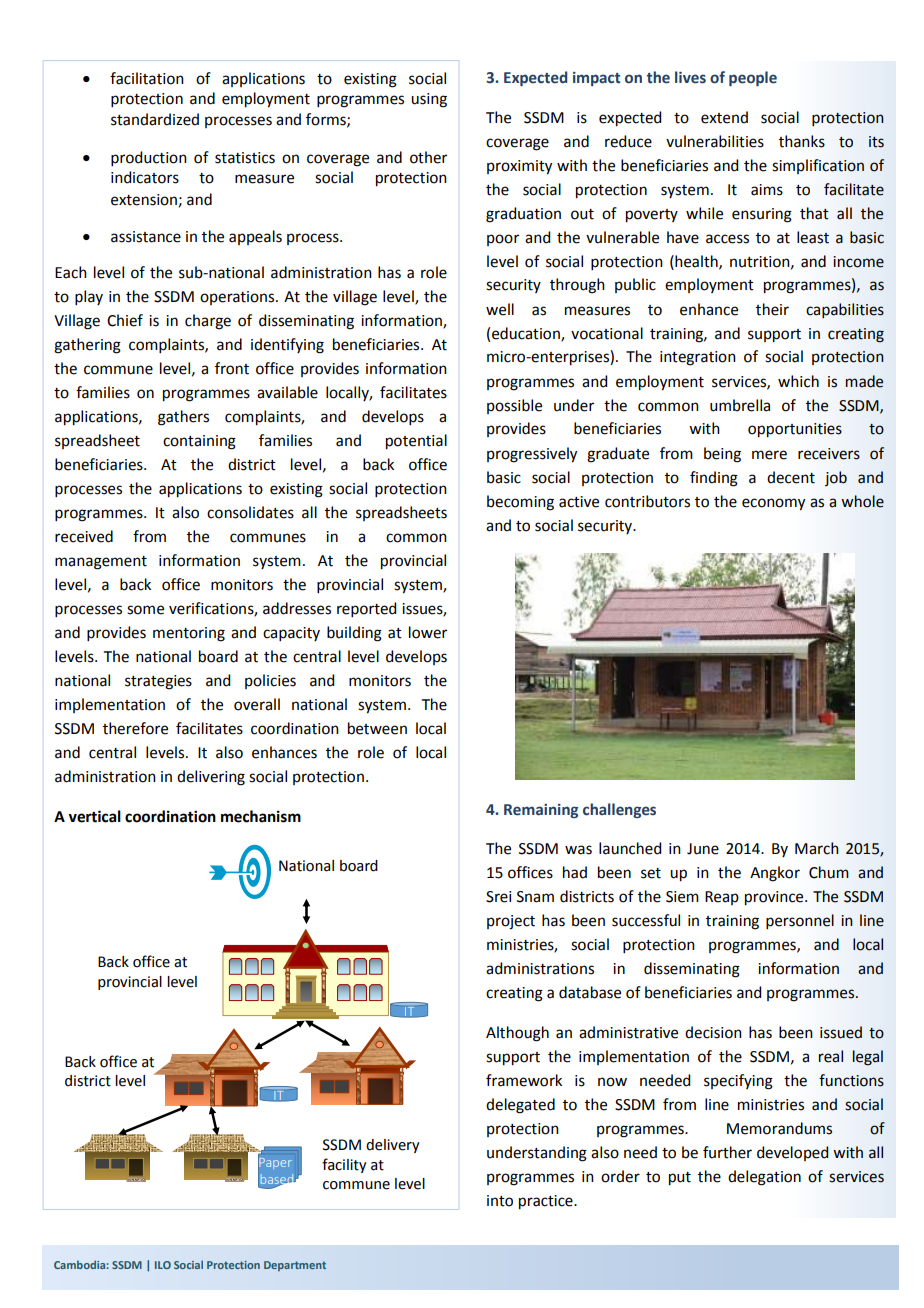 The height and width of the document is (1308, 924). What do you see at coordinates (514, 406) in the document?
I see `possible` at bounding box center [514, 406].
